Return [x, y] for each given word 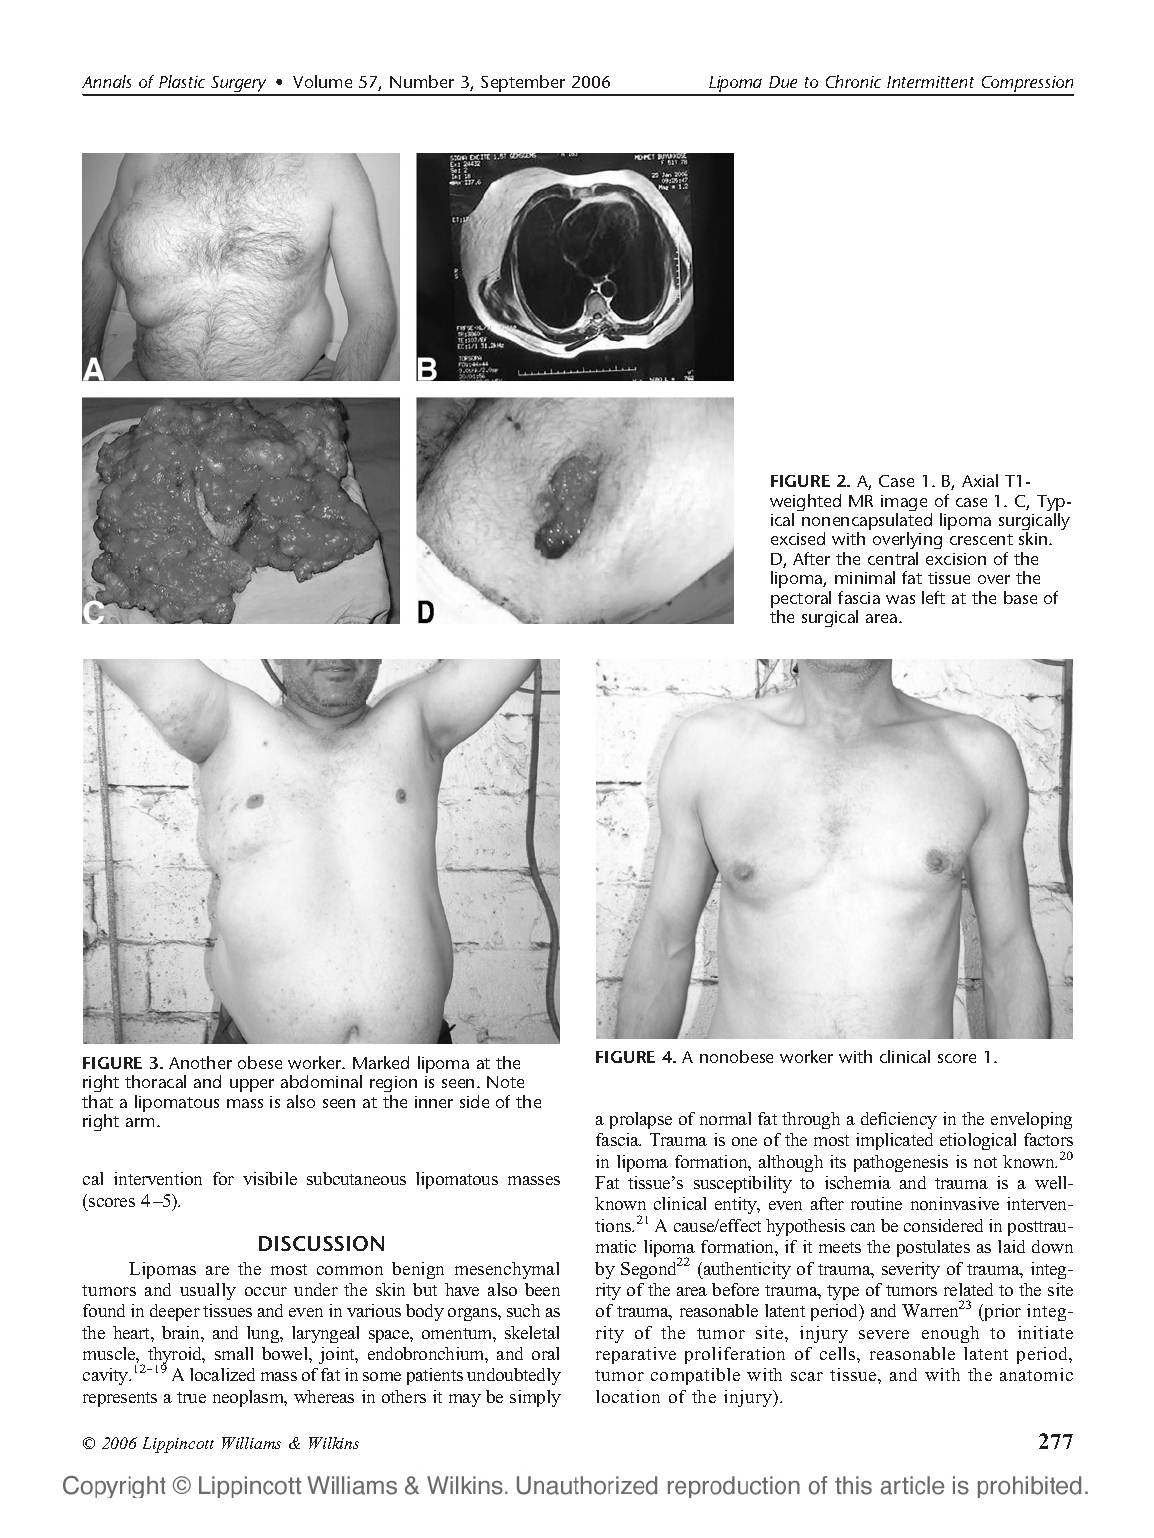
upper [252, 1085]
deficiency [899, 1120]
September [523, 85]
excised [798, 538]
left [933, 597]
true [191, 1397]
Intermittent [930, 82]
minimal [865, 577]
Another [200, 1062]
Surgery [239, 85]
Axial [980, 480]
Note [505, 1082]
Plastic [182, 81]
